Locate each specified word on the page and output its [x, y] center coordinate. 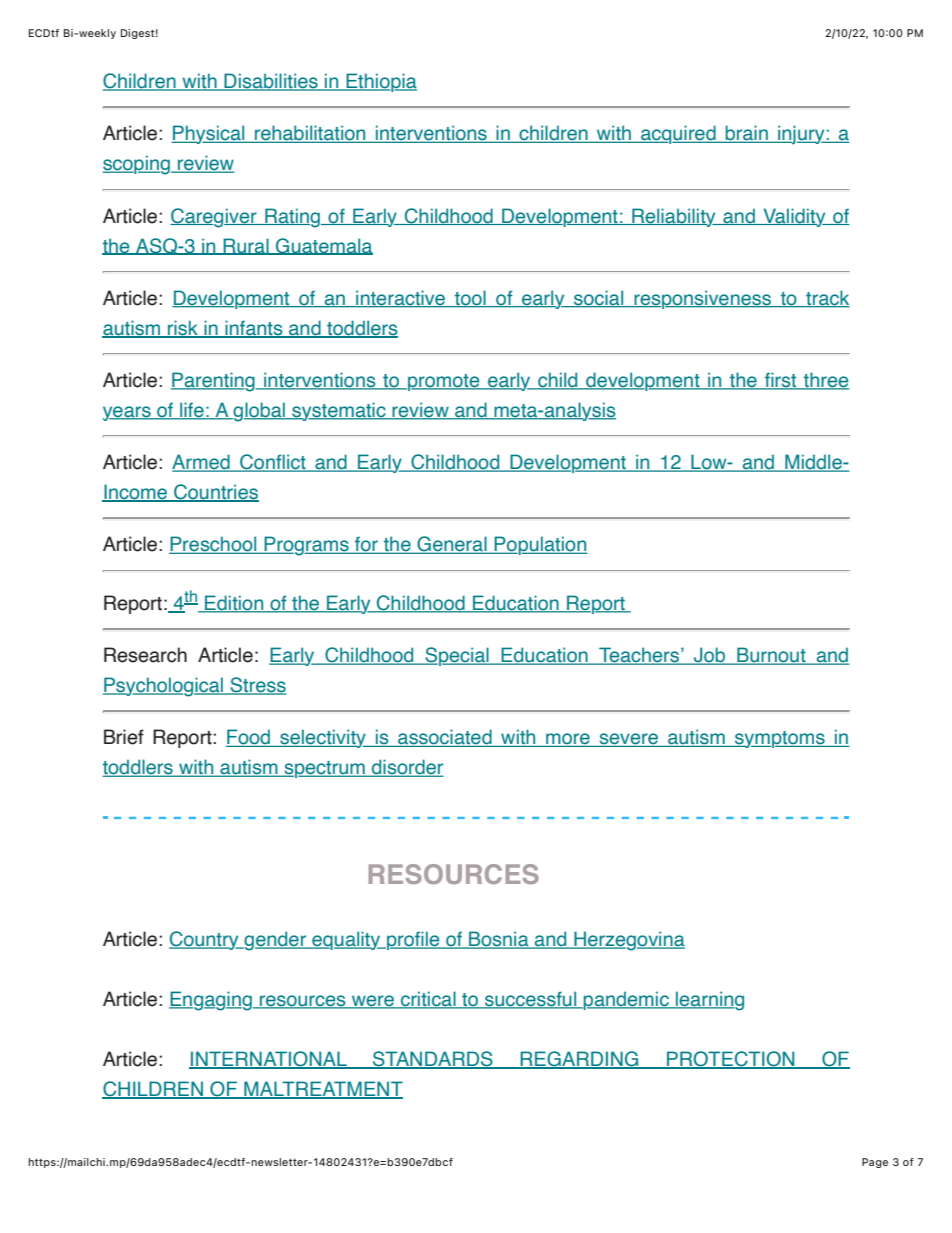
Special [457, 656]
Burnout [771, 656]
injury [801, 134]
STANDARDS [433, 1060]
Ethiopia [380, 82]
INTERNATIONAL [269, 1060]
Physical [209, 134]
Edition [234, 604]
